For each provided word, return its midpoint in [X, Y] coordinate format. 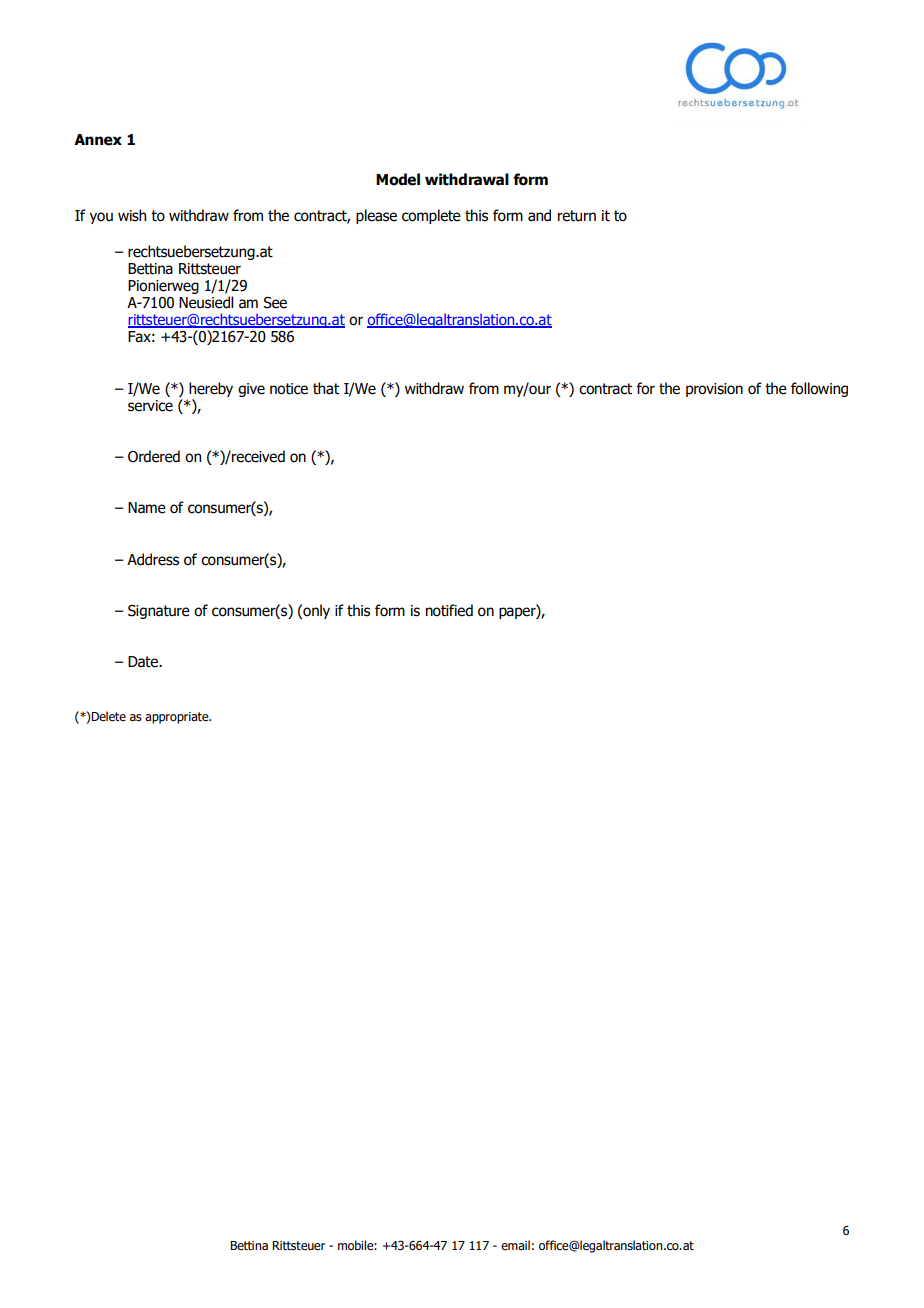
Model [398, 179]
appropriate [178, 718]
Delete [108, 716]
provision [714, 390]
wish [132, 215]
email [515, 1245]
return [577, 216]
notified [449, 610]
